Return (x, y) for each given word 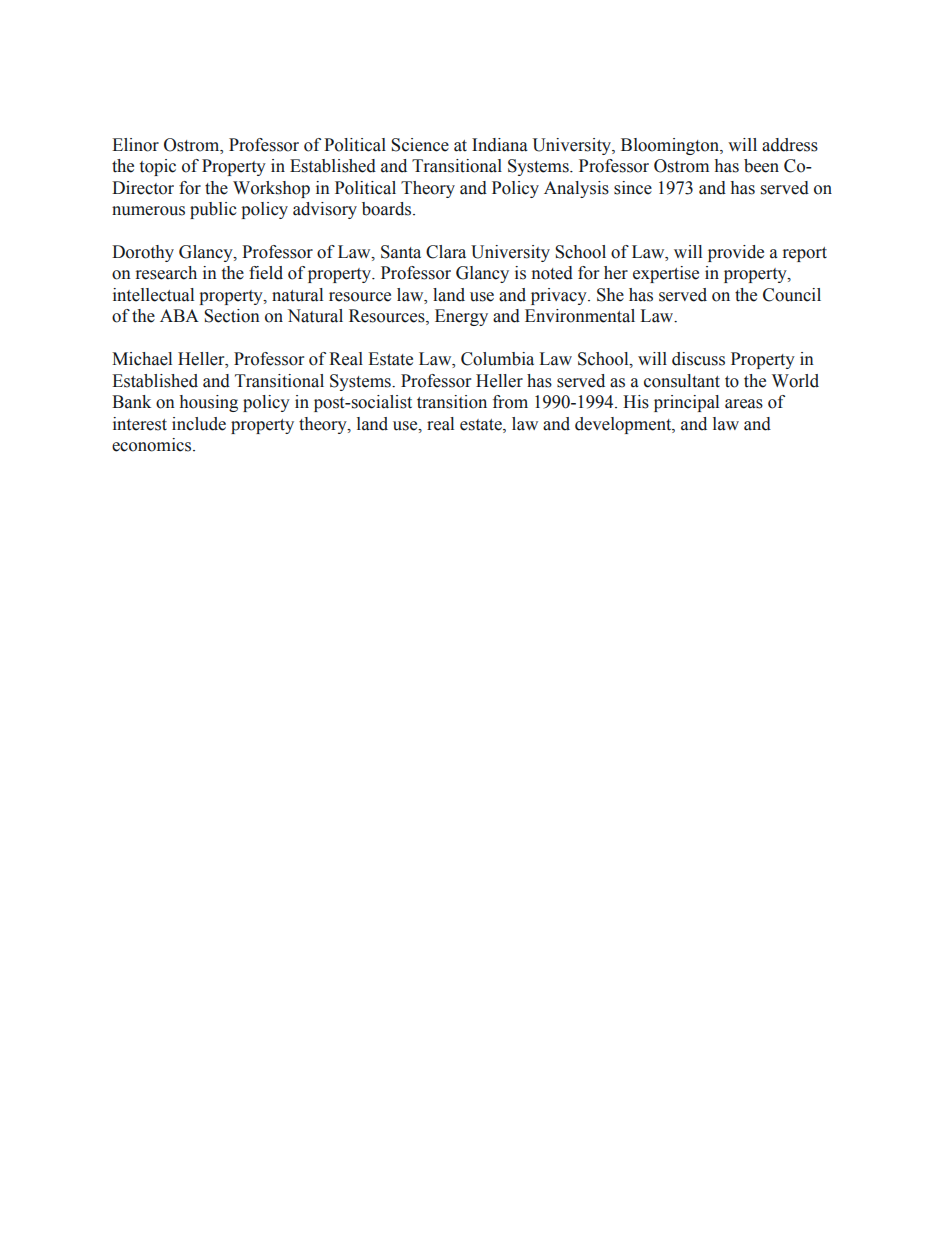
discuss (698, 359)
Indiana (500, 145)
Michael (142, 359)
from (510, 402)
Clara (446, 252)
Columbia (497, 359)
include (199, 424)
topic (158, 167)
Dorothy (143, 253)
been (761, 166)
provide (736, 253)
